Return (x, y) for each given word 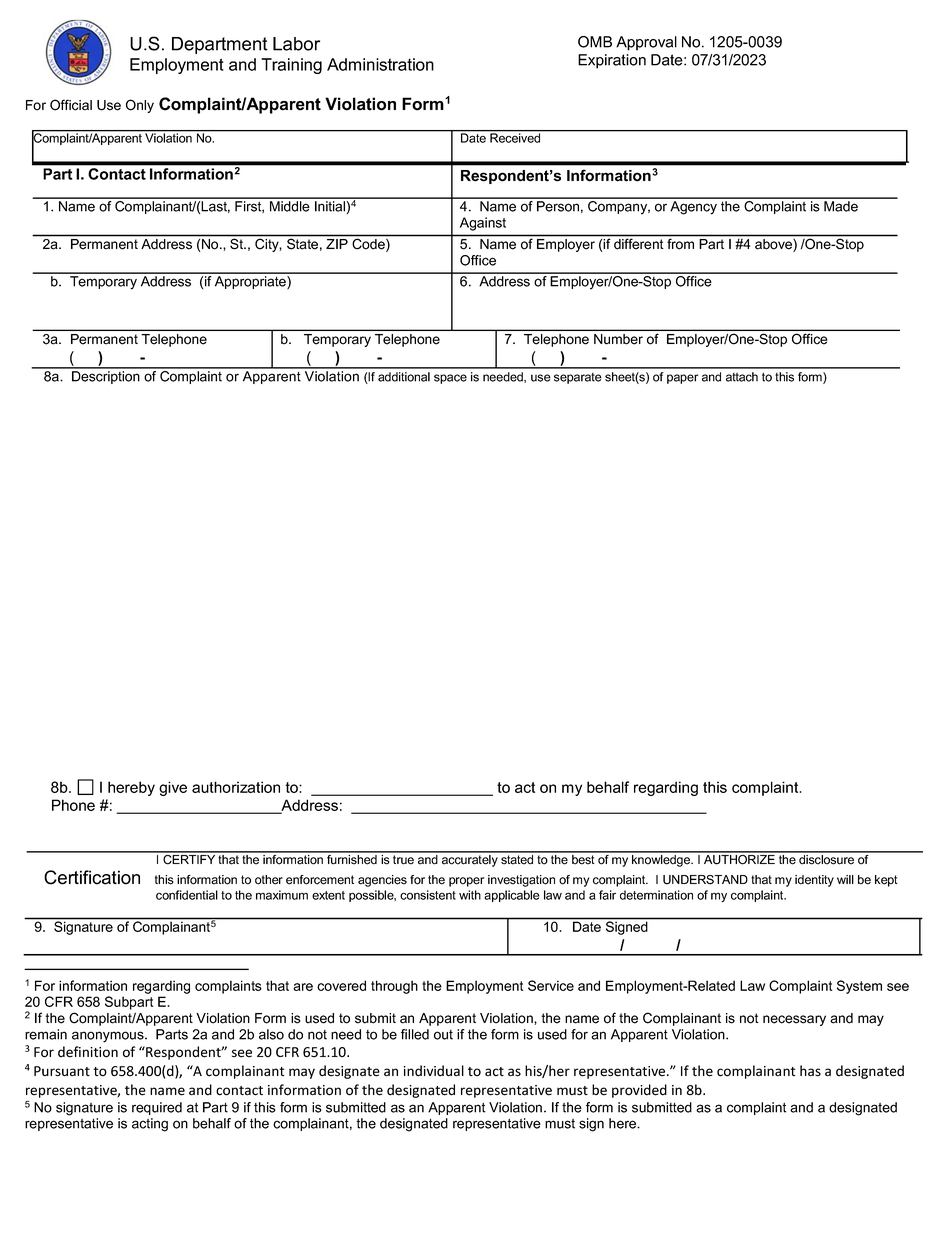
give (173, 788)
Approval (646, 43)
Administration (380, 64)
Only (140, 106)
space (450, 379)
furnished (352, 858)
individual (433, 1071)
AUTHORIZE (739, 858)
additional (404, 377)
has (810, 1071)
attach (742, 377)
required (157, 1108)
